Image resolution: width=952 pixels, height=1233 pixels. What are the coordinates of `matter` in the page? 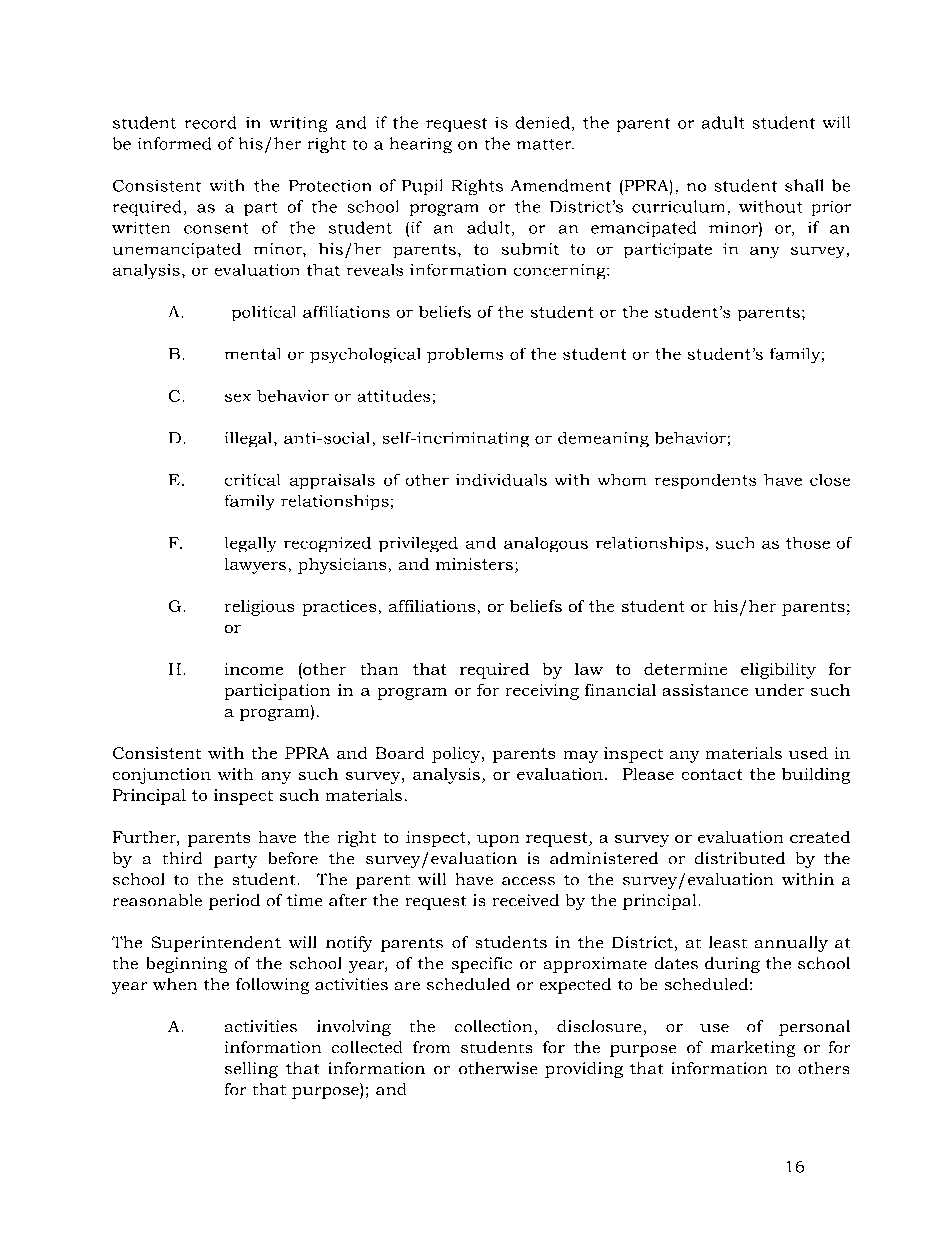 It's located at (545, 144).
